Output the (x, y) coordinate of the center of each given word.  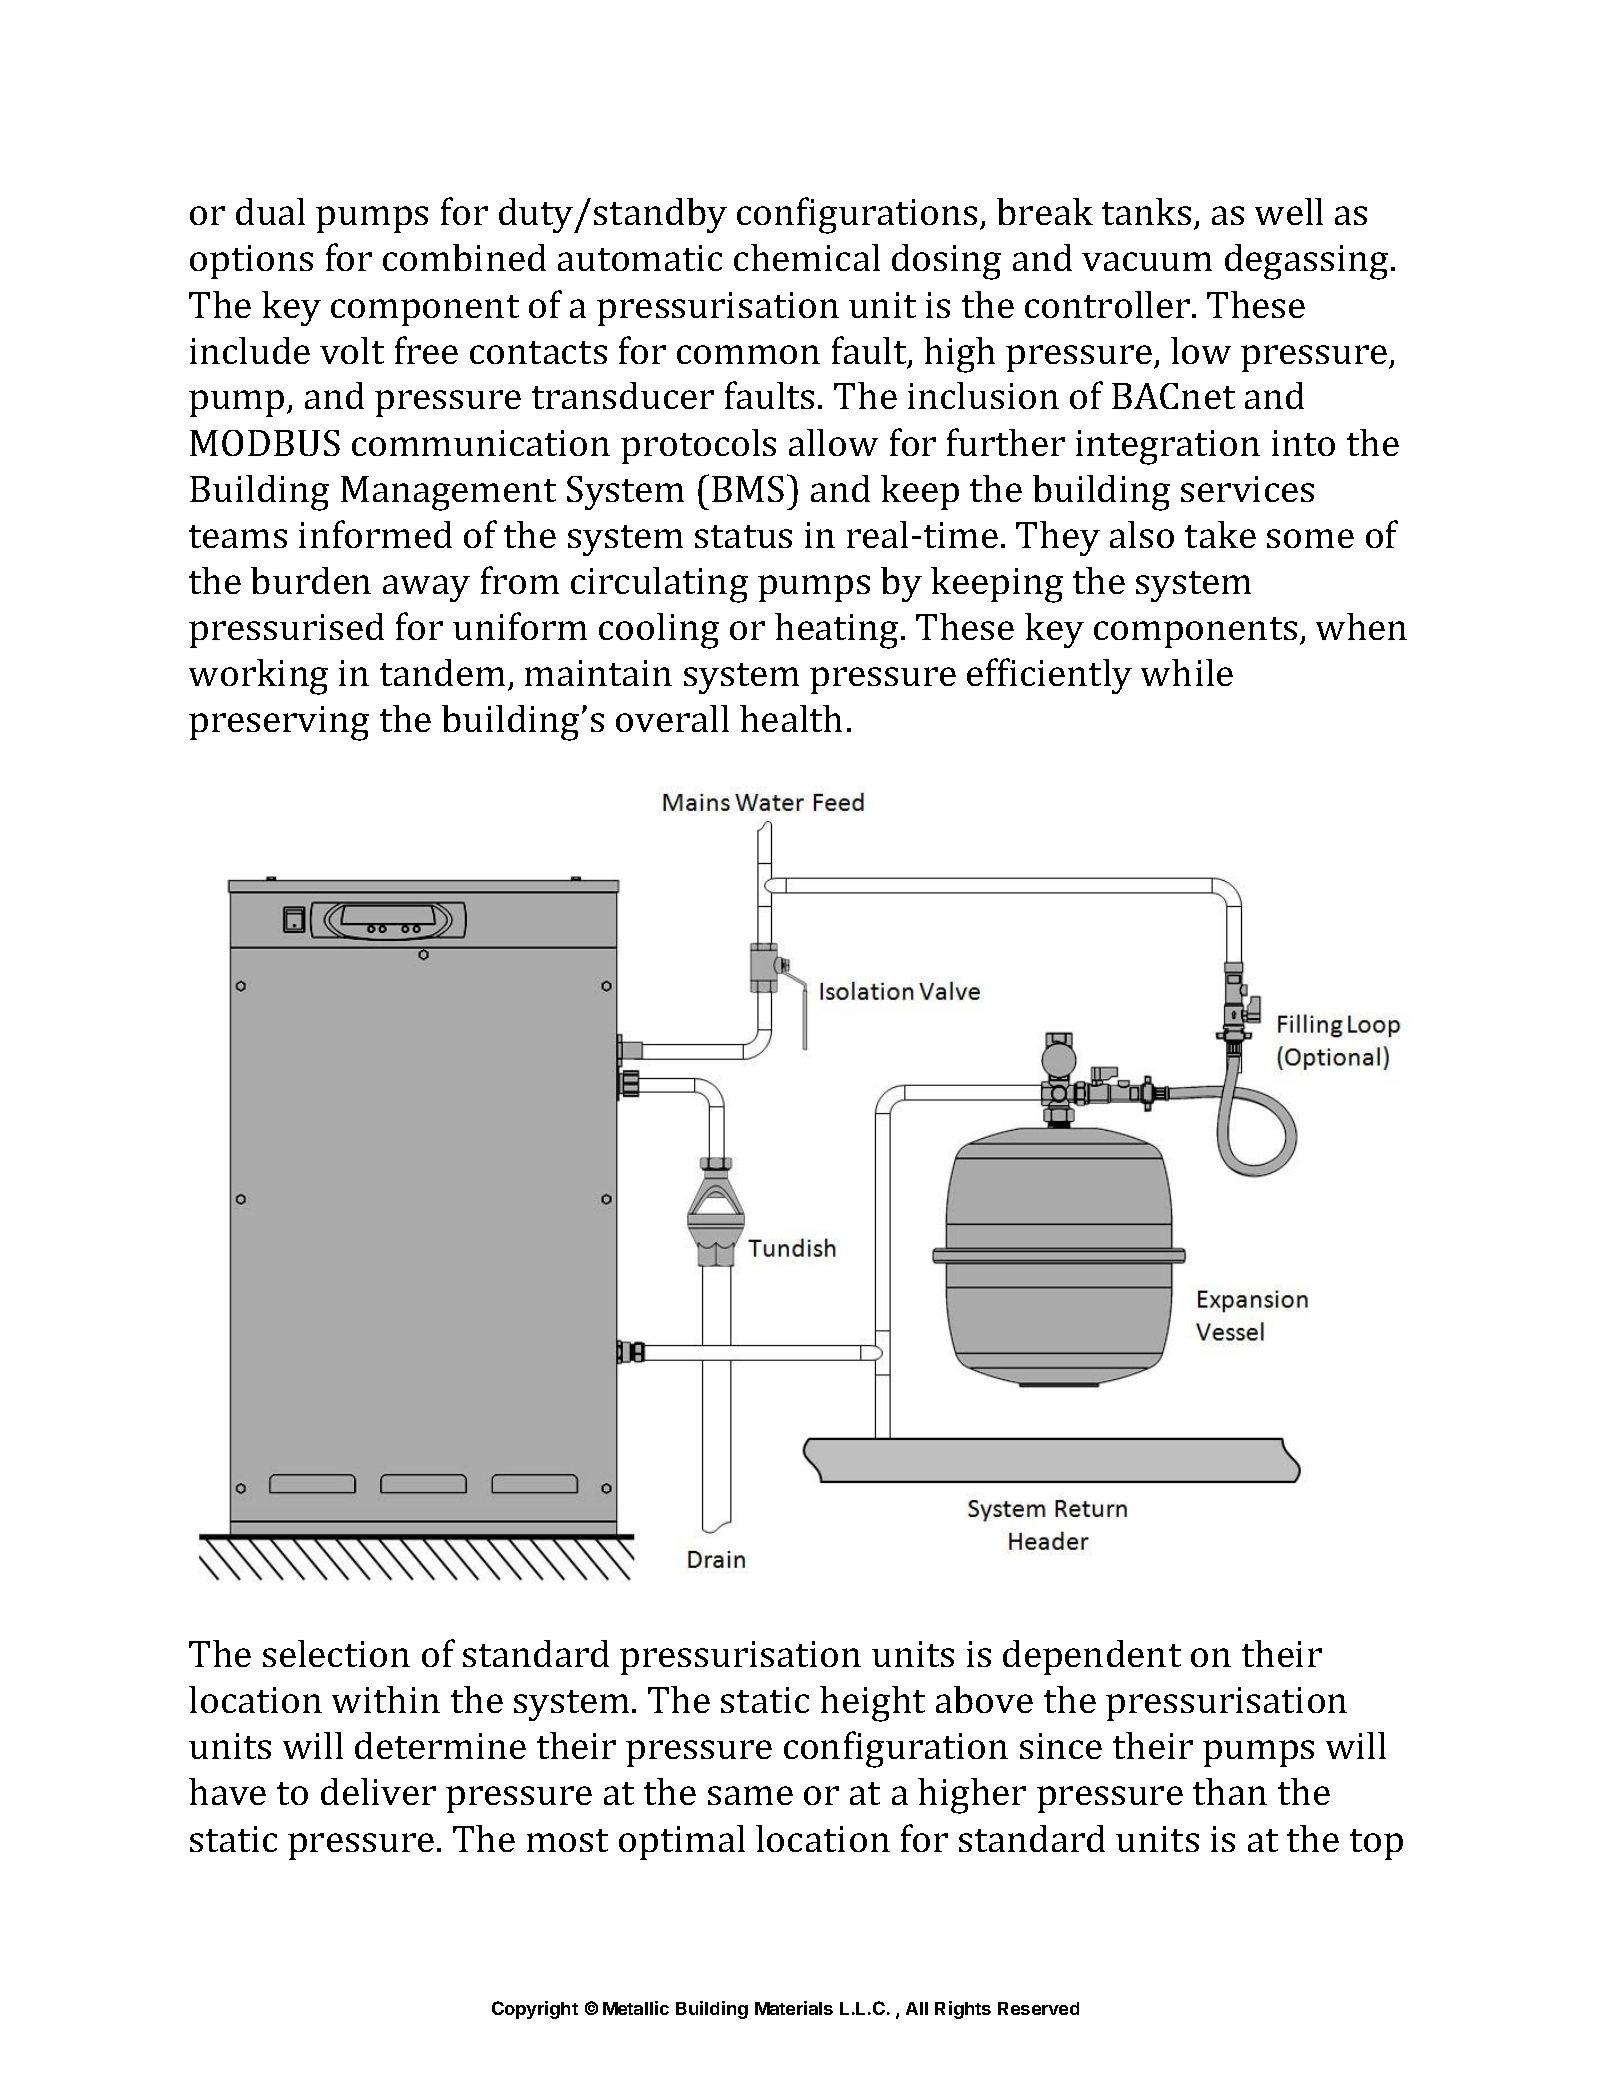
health (791, 718)
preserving (279, 723)
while (1187, 672)
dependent (1092, 1657)
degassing (1306, 262)
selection (336, 1653)
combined (464, 257)
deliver (378, 1791)
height (872, 1704)
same (750, 1795)
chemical (807, 257)
